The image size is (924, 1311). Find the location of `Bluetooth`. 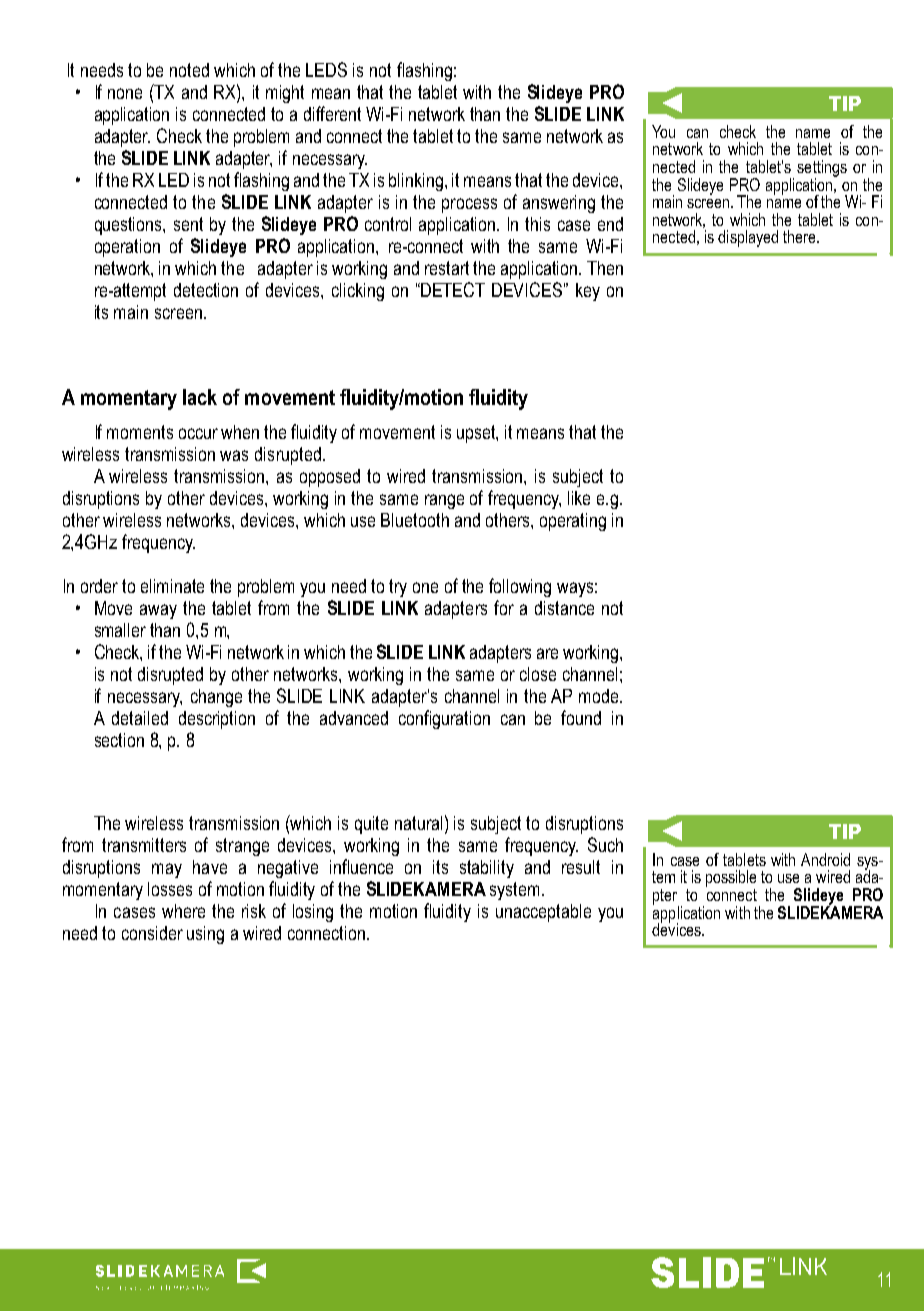

Bluetooth is located at coordinates (415, 520).
